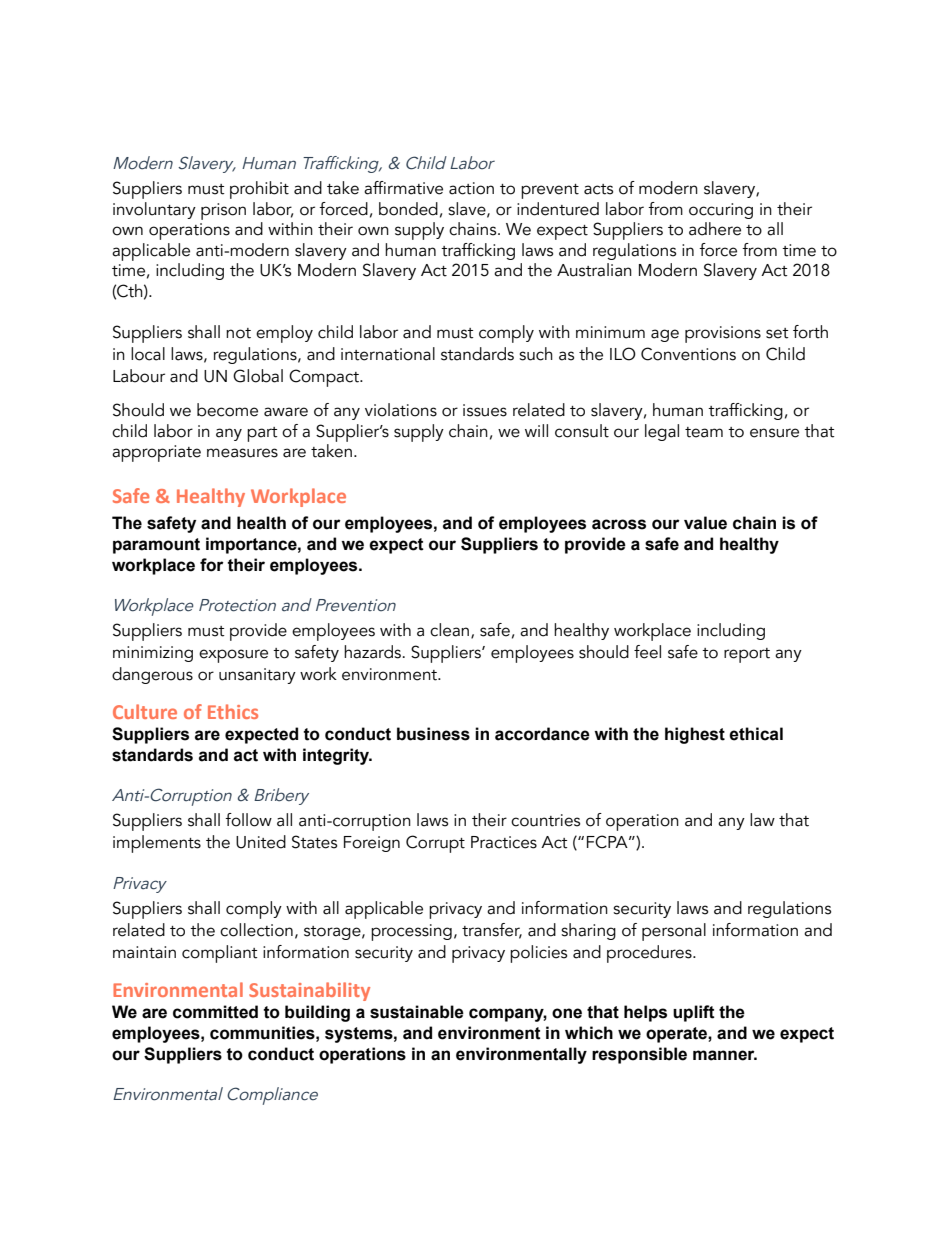  I want to click on business, so click(433, 734).
